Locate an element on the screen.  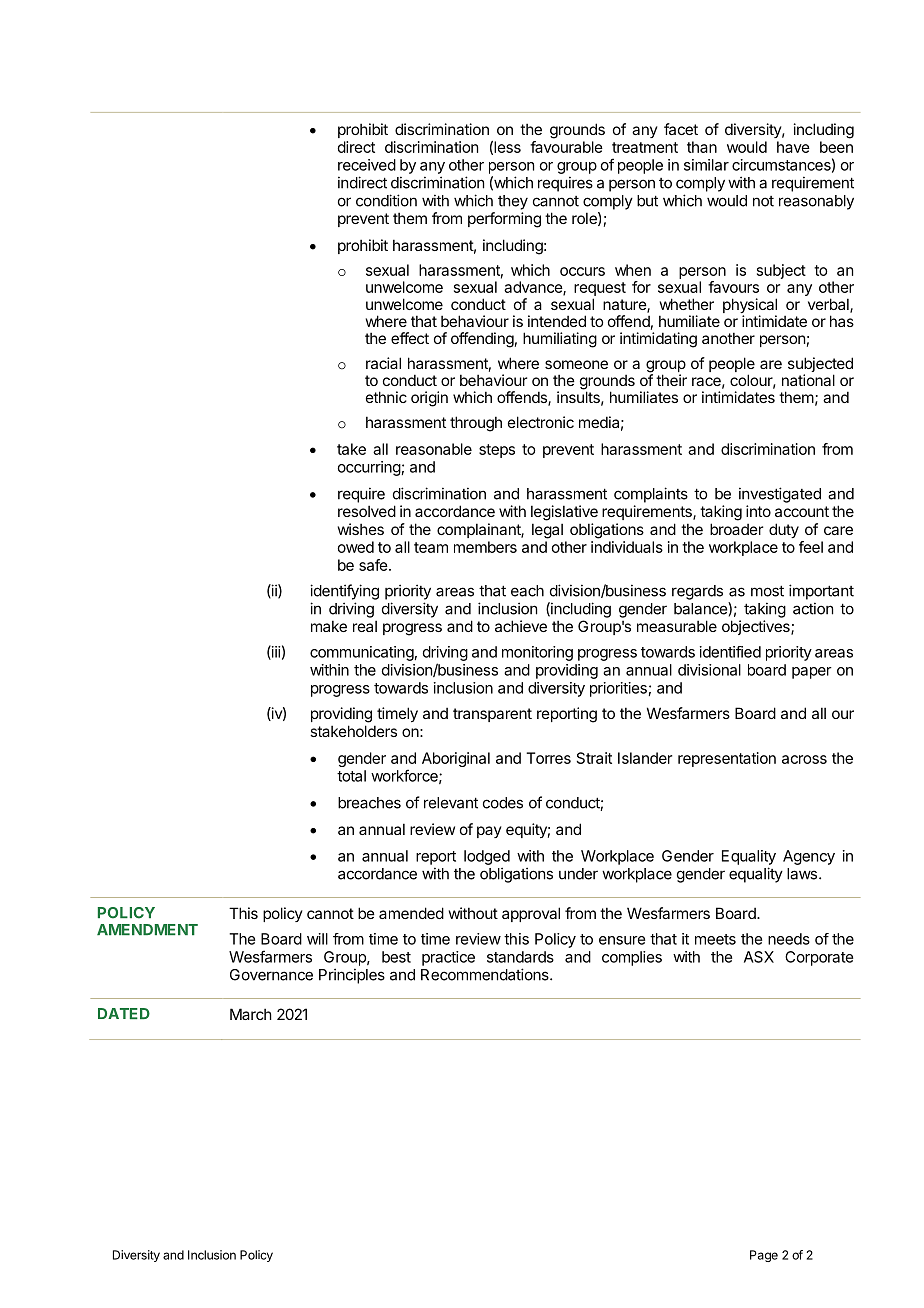
identified is located at coordinates (730, 652).
